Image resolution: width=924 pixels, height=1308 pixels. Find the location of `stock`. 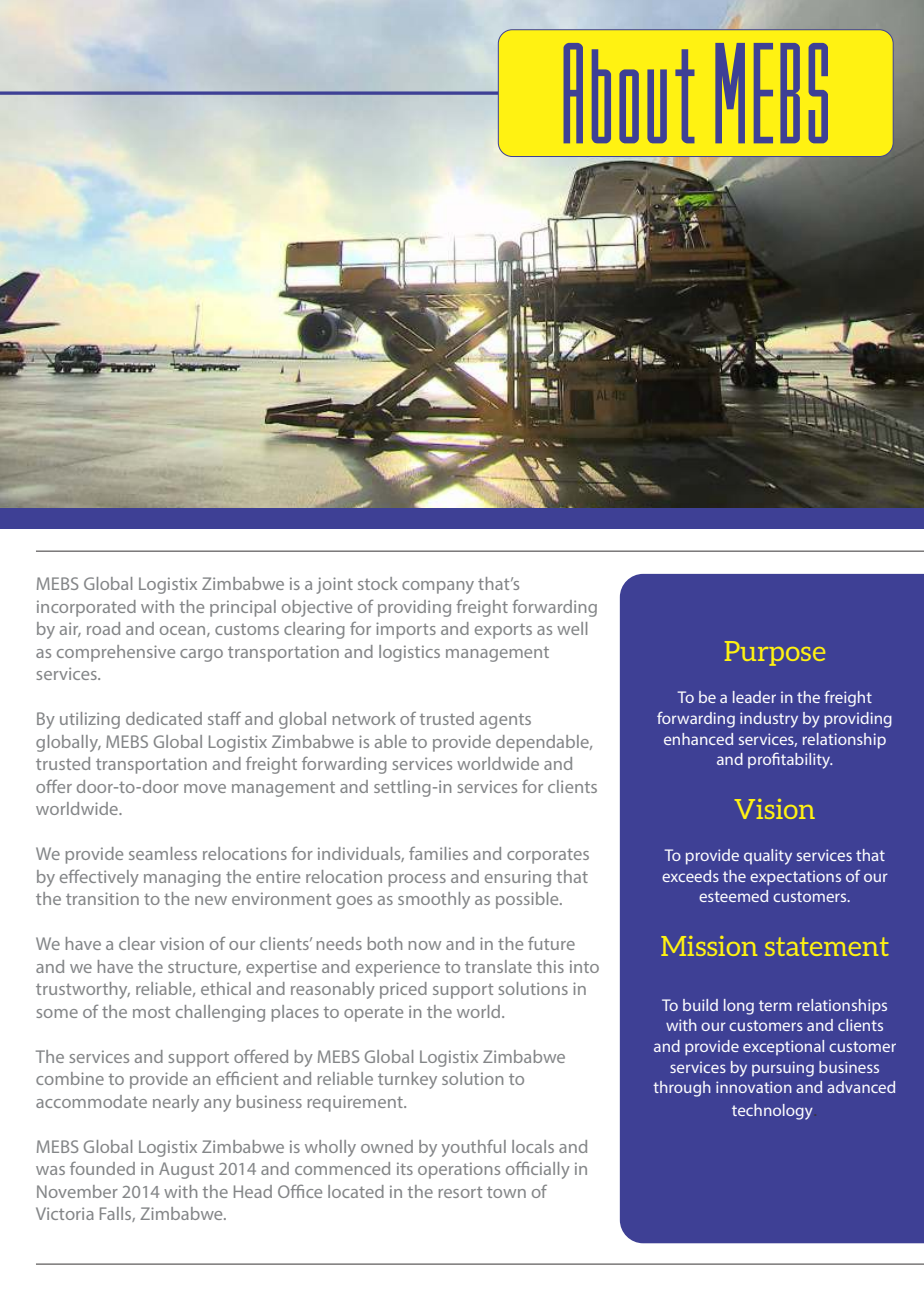

stock is located at coordinates (378, 583).
